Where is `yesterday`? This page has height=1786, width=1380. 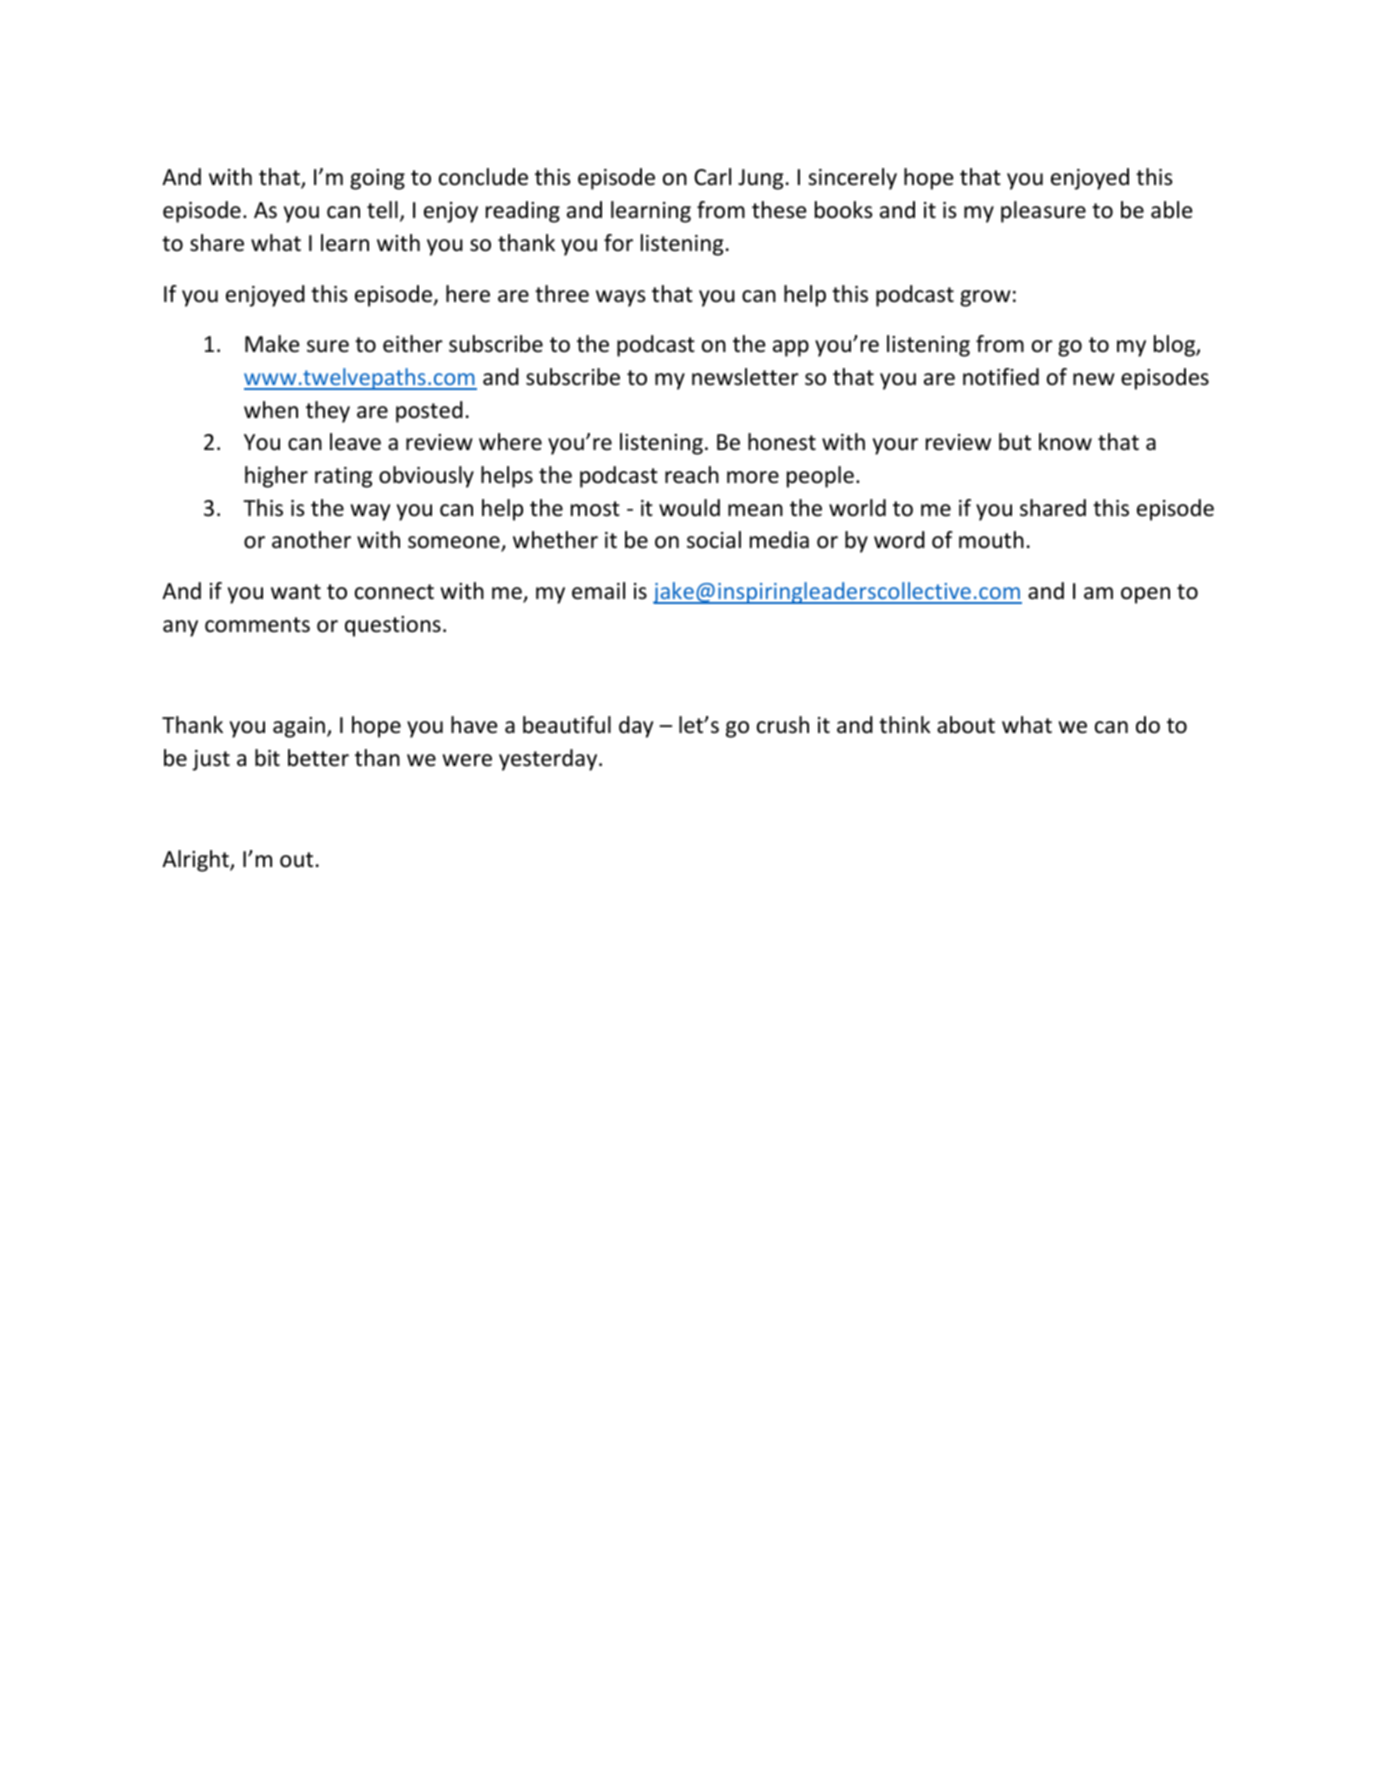 yesterday is located at coordinates (549, 760).
